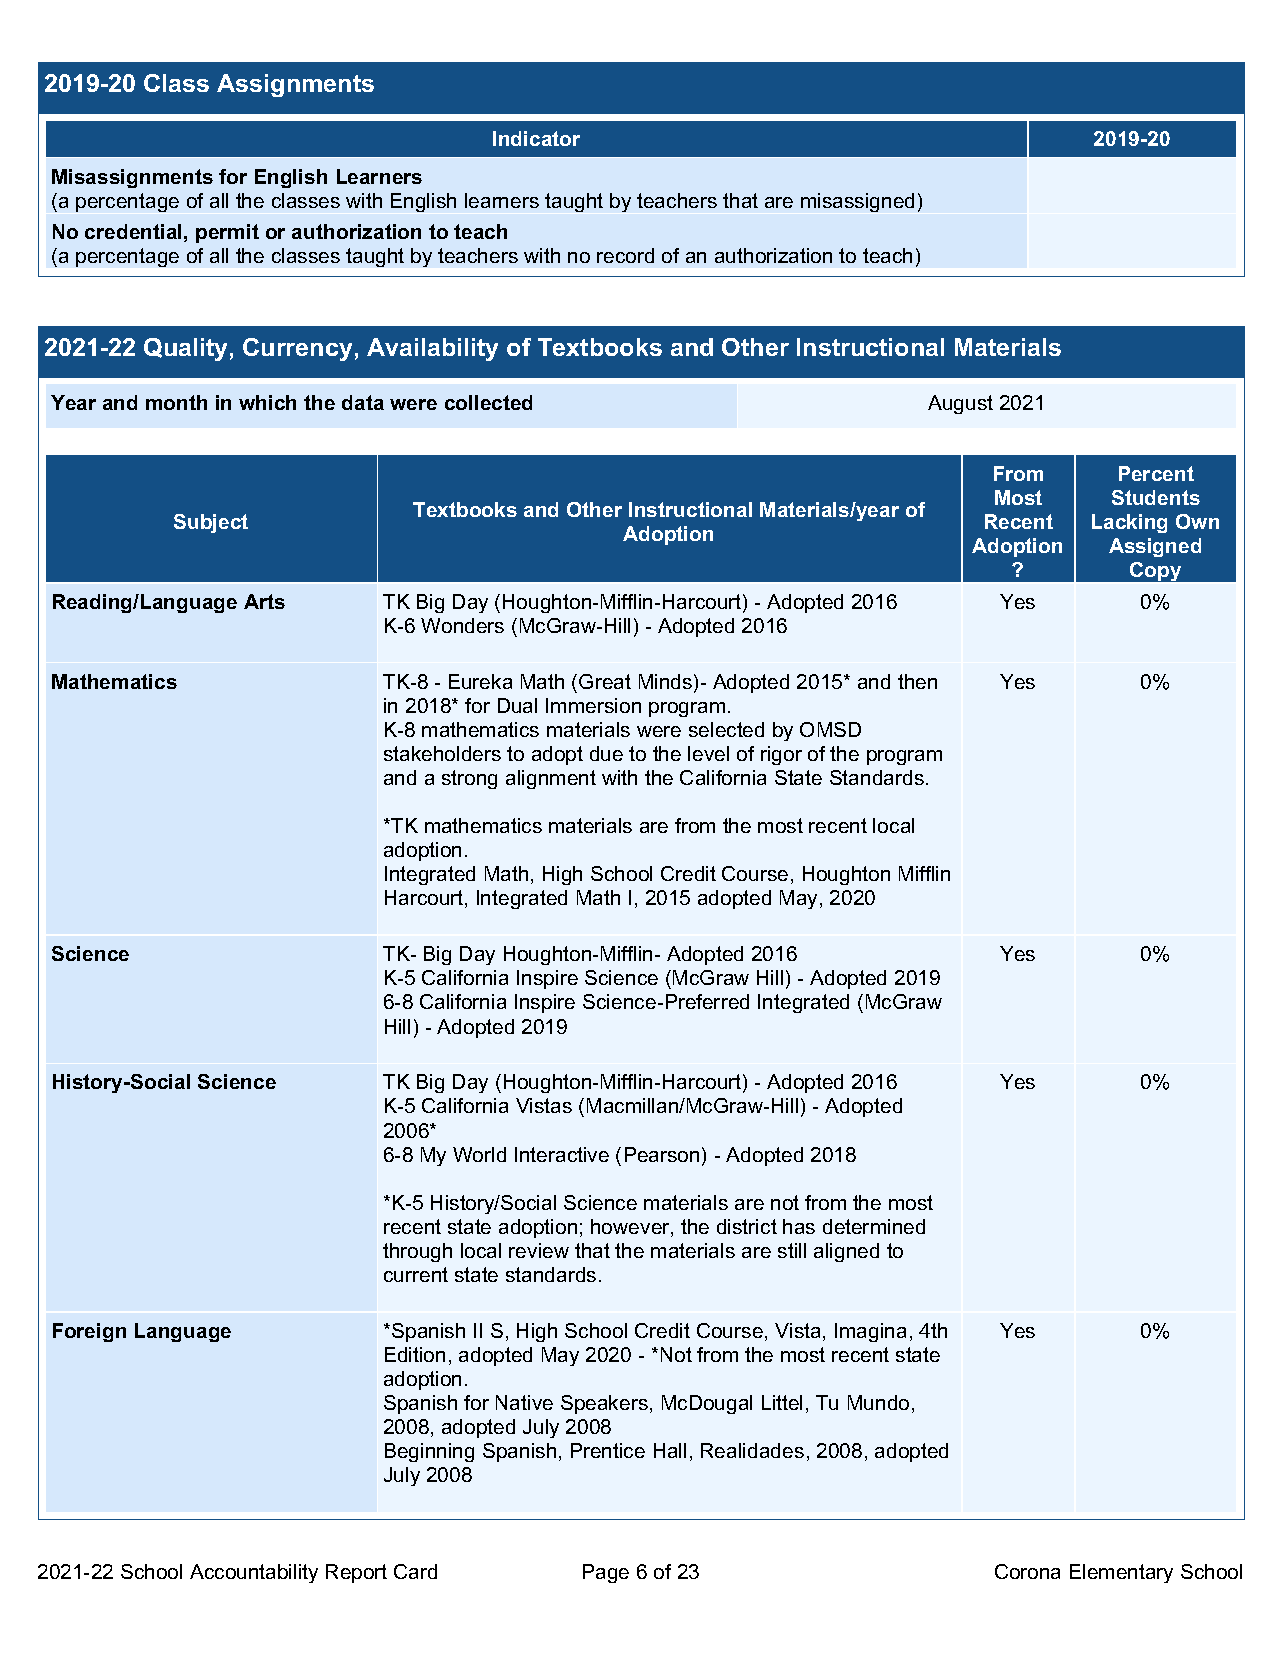 Image resolution: width=1282 pixels, height=1659 pixels. Describe the element at coordinates (960, 404) in the screenshot. I see `August` at that location.
